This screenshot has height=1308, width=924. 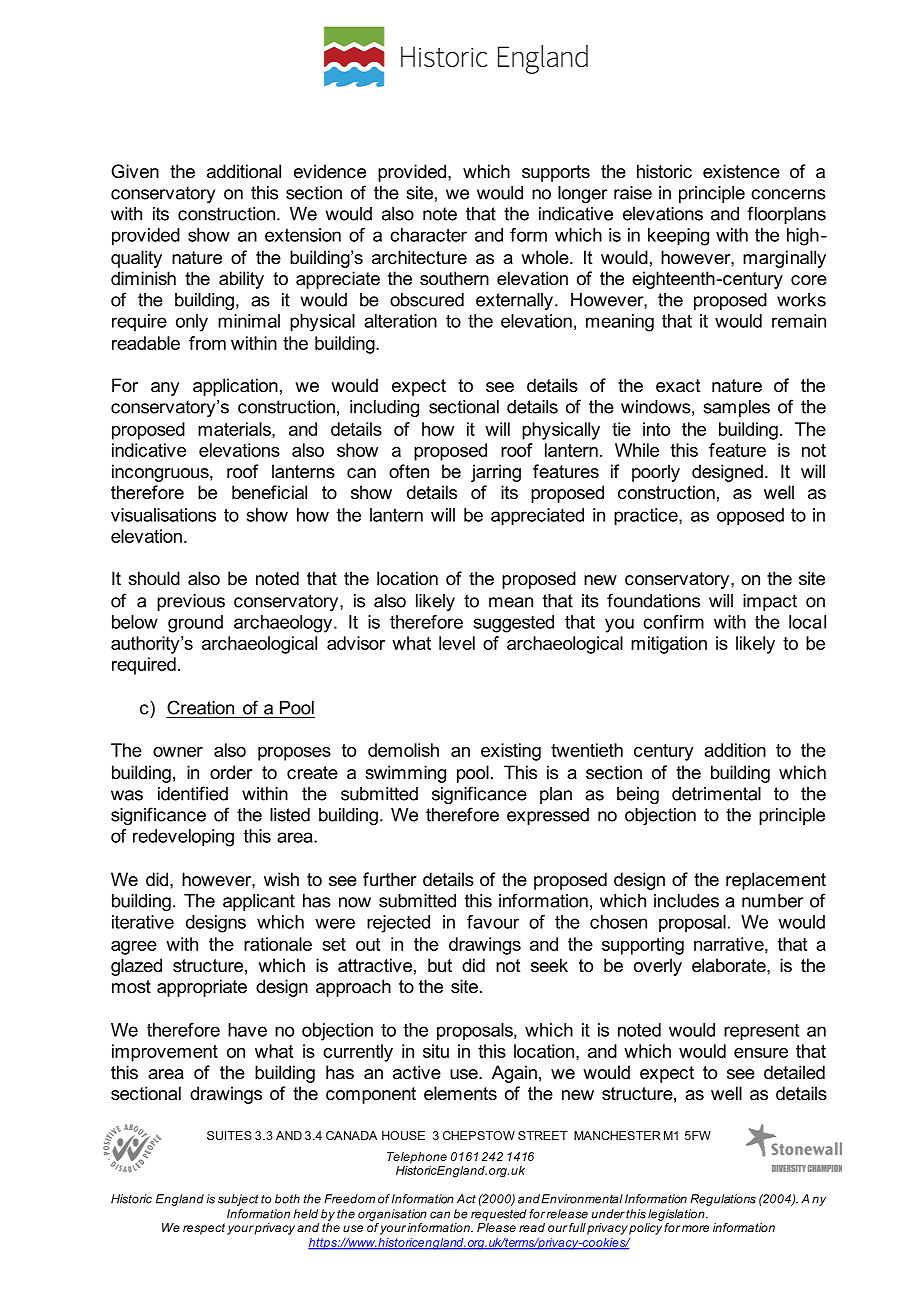 I want to click on requested, so click(x=499, y=1215).
